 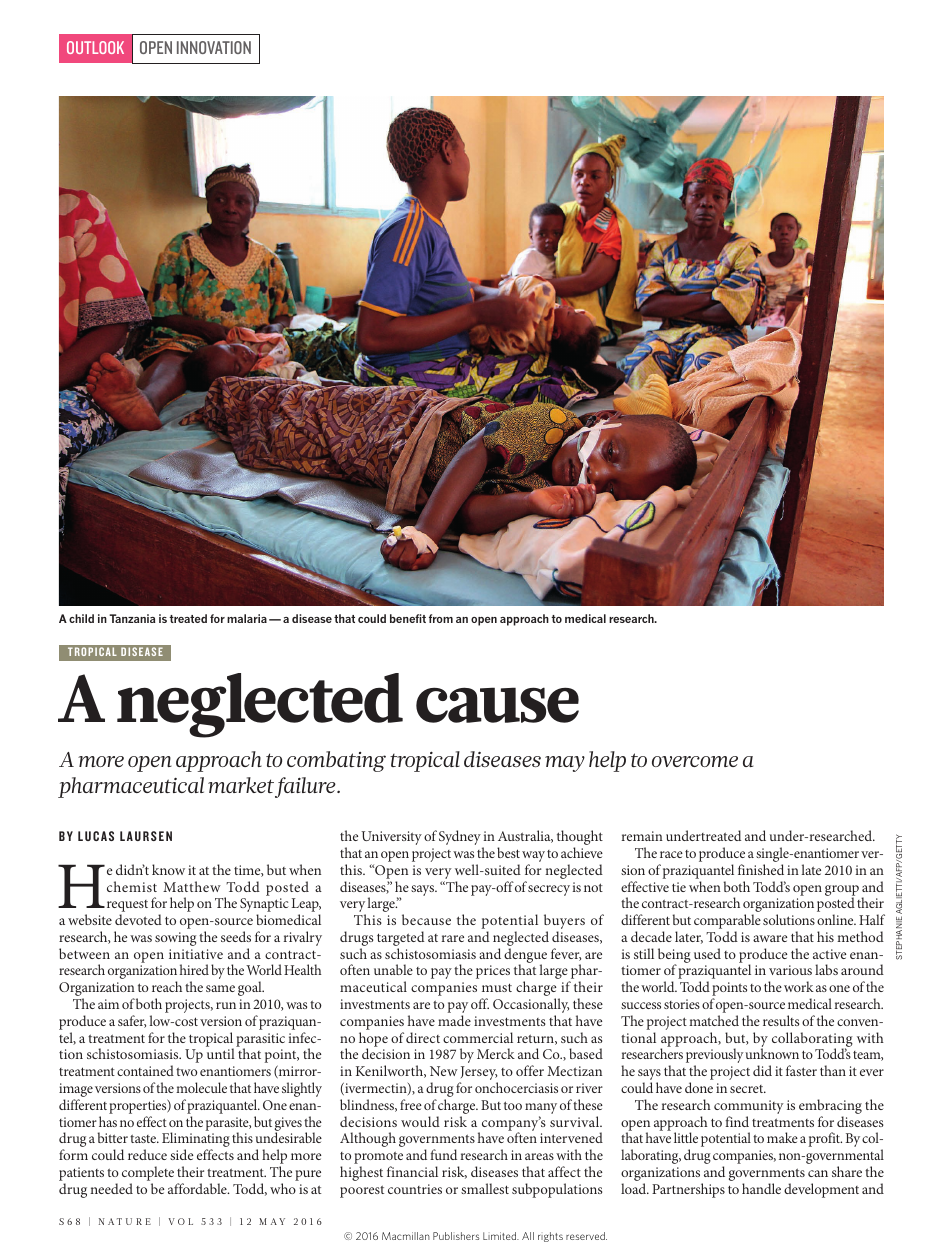 I want to click on OUTLOOK, so click(x=95, y=47).
